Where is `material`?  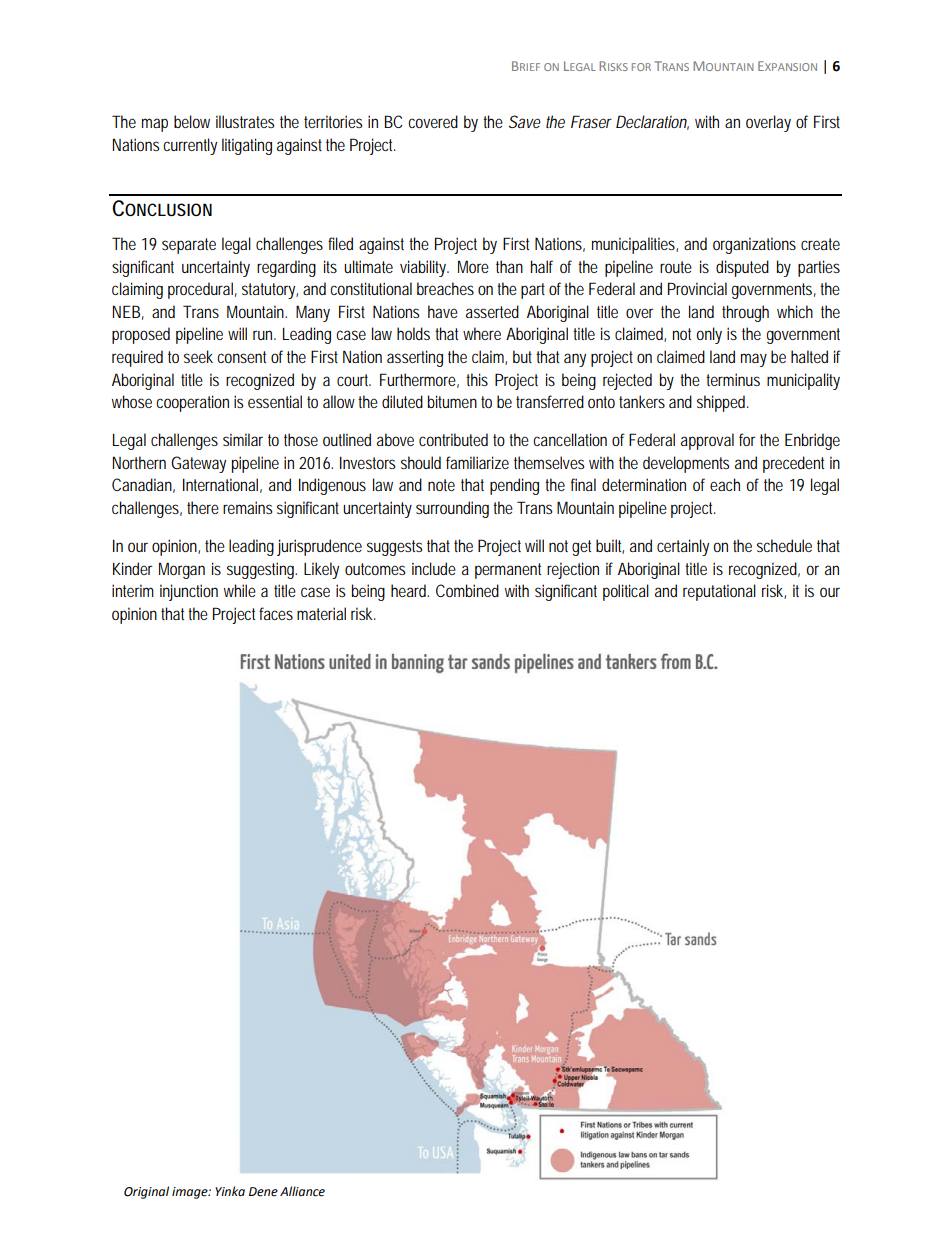
material is located at coordinates (321, 613).
